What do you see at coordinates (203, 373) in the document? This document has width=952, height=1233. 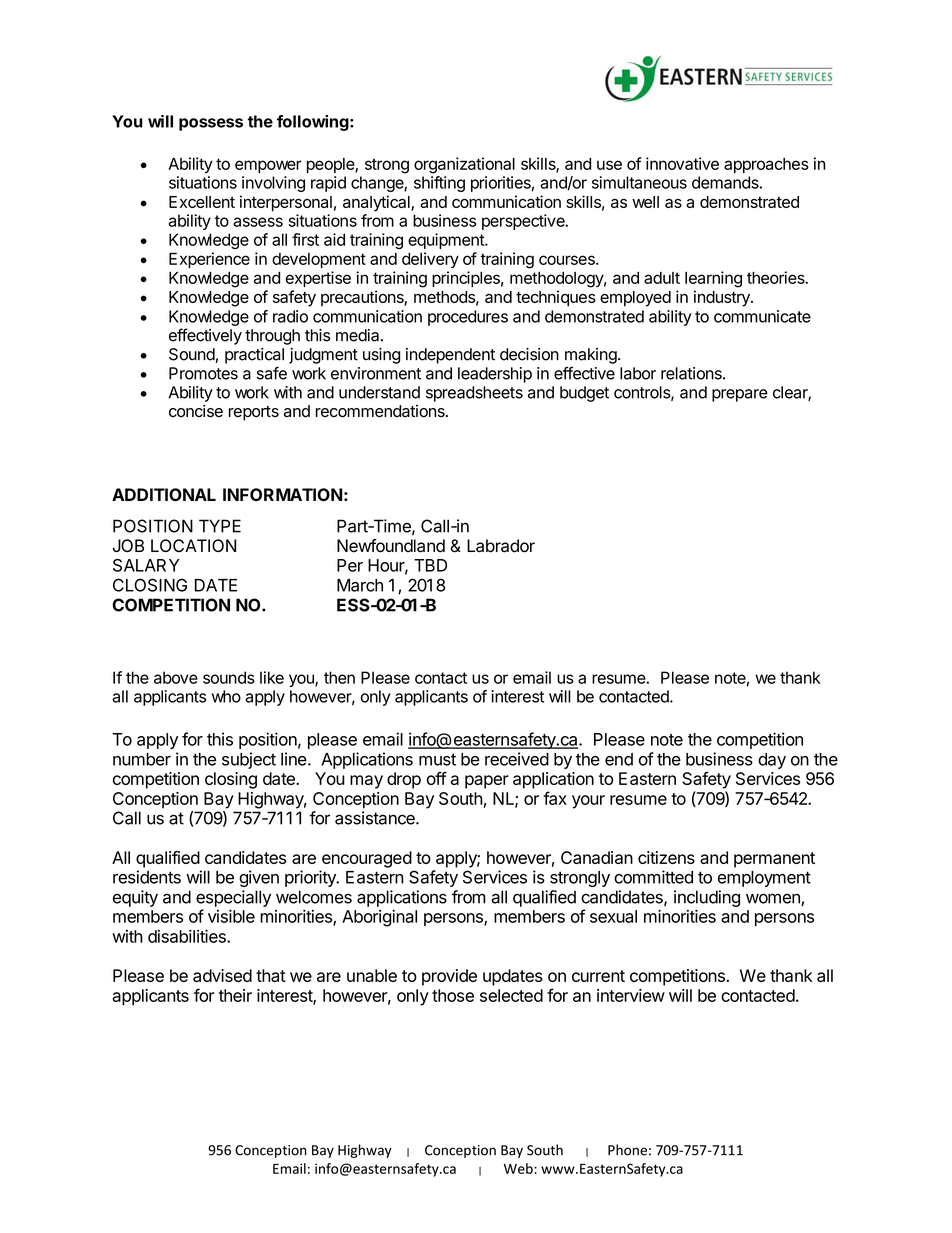 I see `Promotes` at bounding box center [203, 373].
